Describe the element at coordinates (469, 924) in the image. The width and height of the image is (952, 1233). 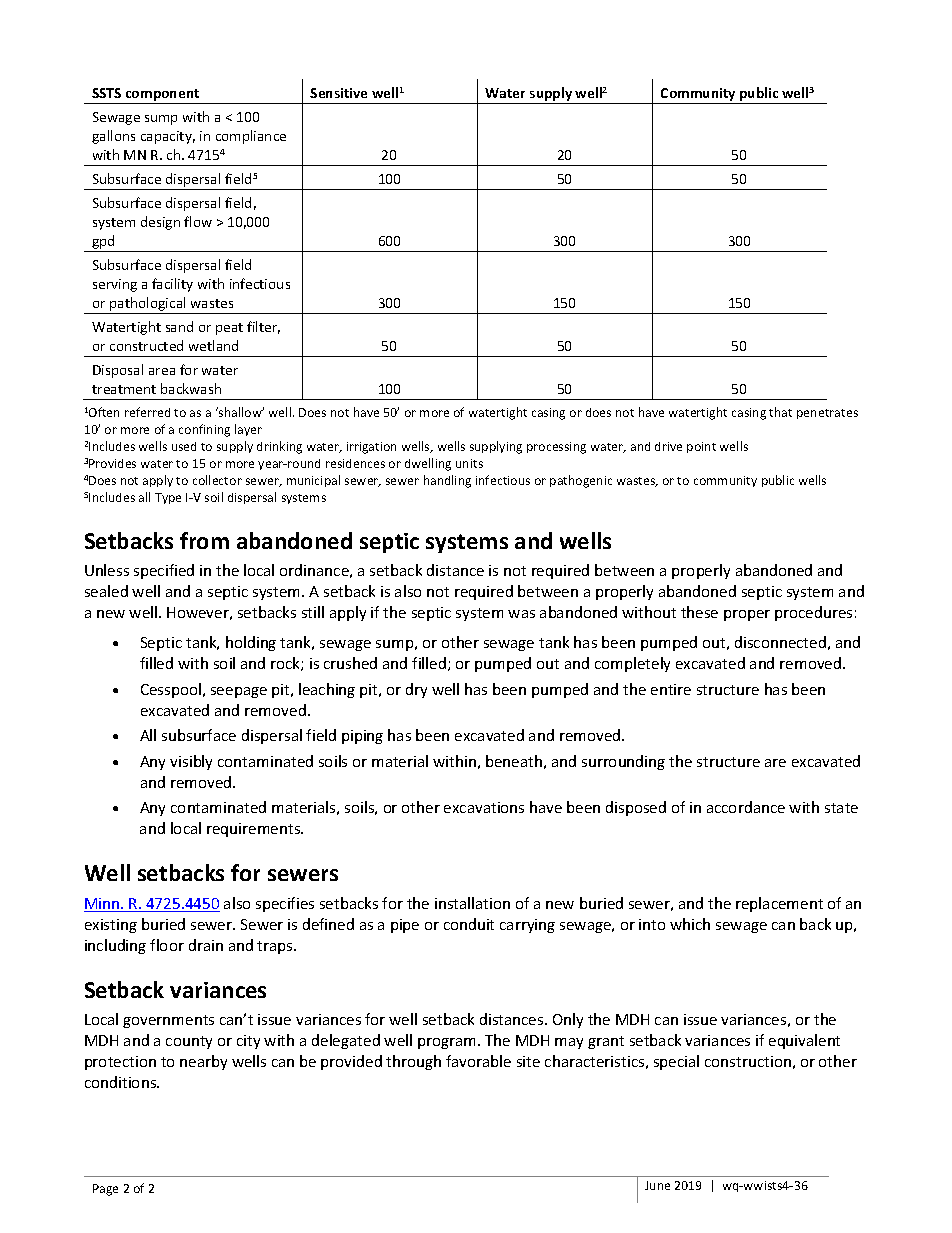
I see `conduit` at that location.
